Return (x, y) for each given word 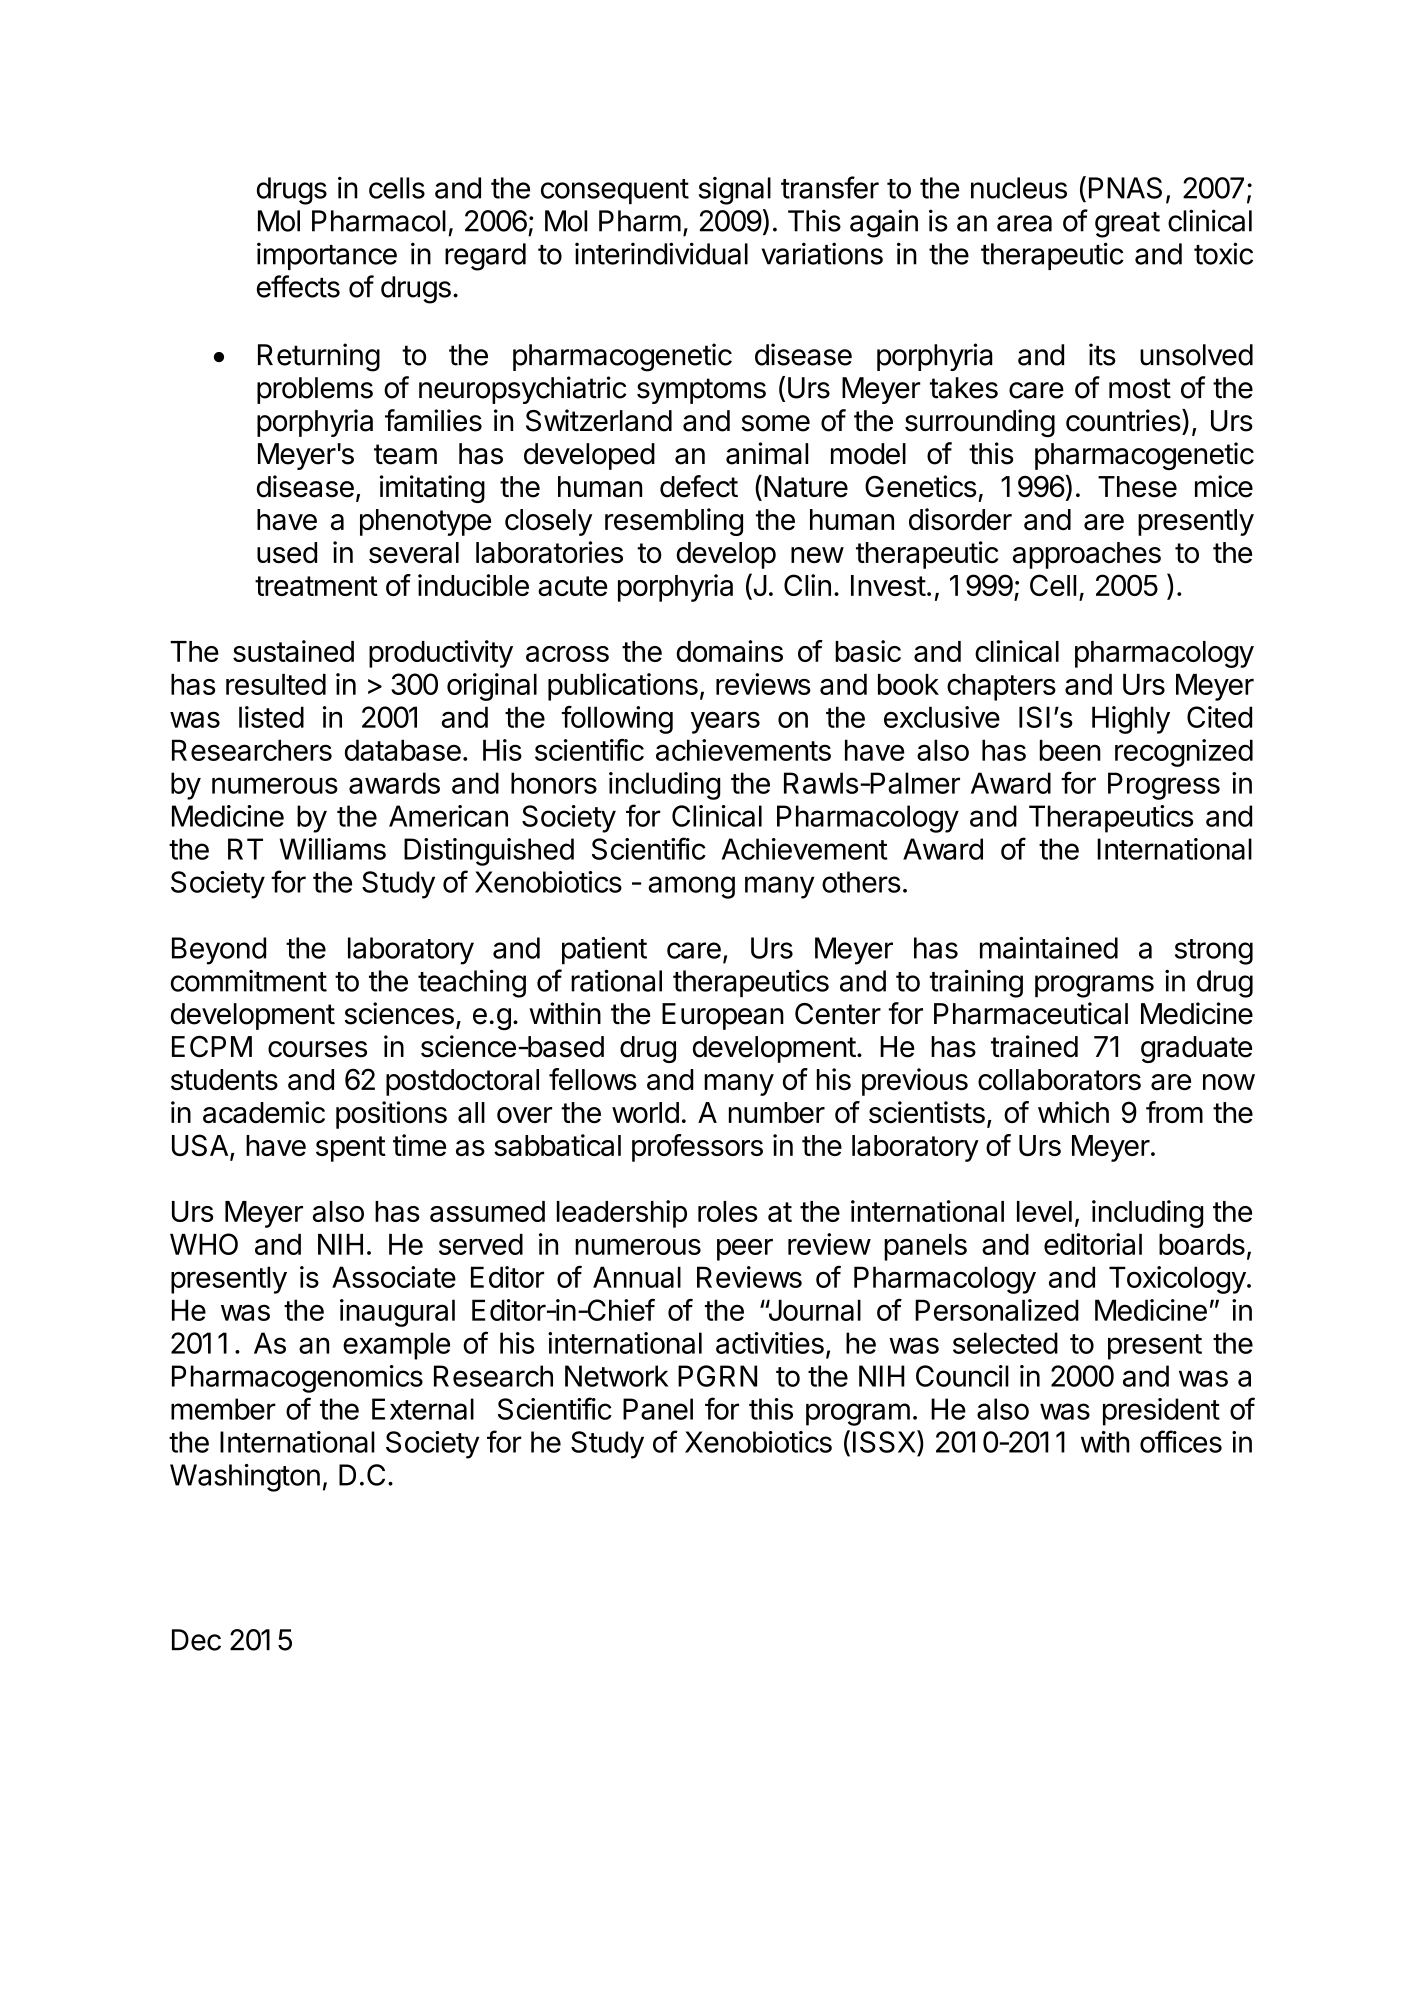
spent (351, 1149)
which (1073, 1112)
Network (617, 1376)
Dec (196, 1640)
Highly (1131, 720)
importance (327, 256)
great (1127, 225)
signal (735, 191)
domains (729, 651)
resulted (276, 684)
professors (697, 1148)
